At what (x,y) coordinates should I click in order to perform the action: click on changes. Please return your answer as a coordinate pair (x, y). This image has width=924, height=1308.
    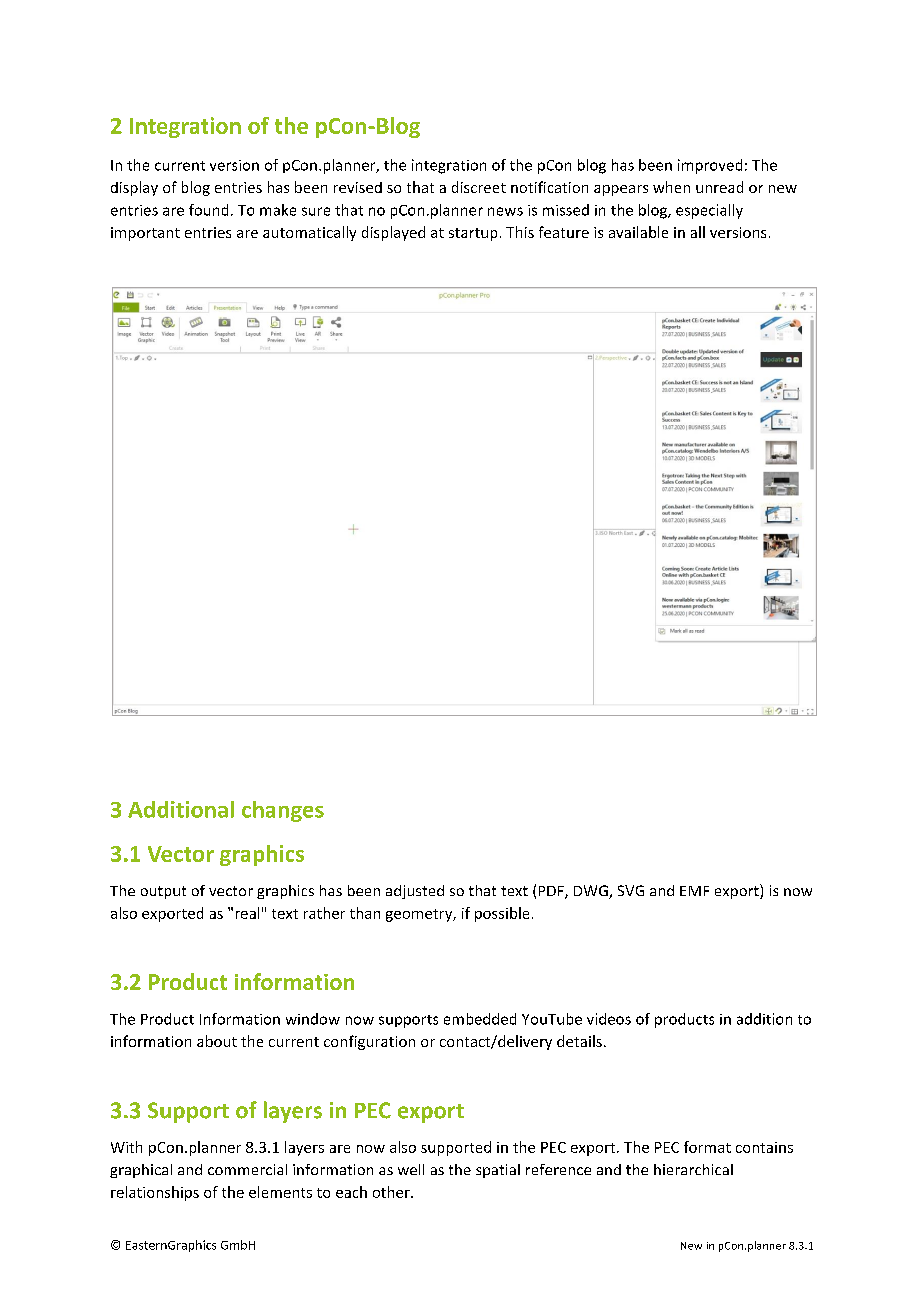
    Looking at the image, I should click on (283, 811).
